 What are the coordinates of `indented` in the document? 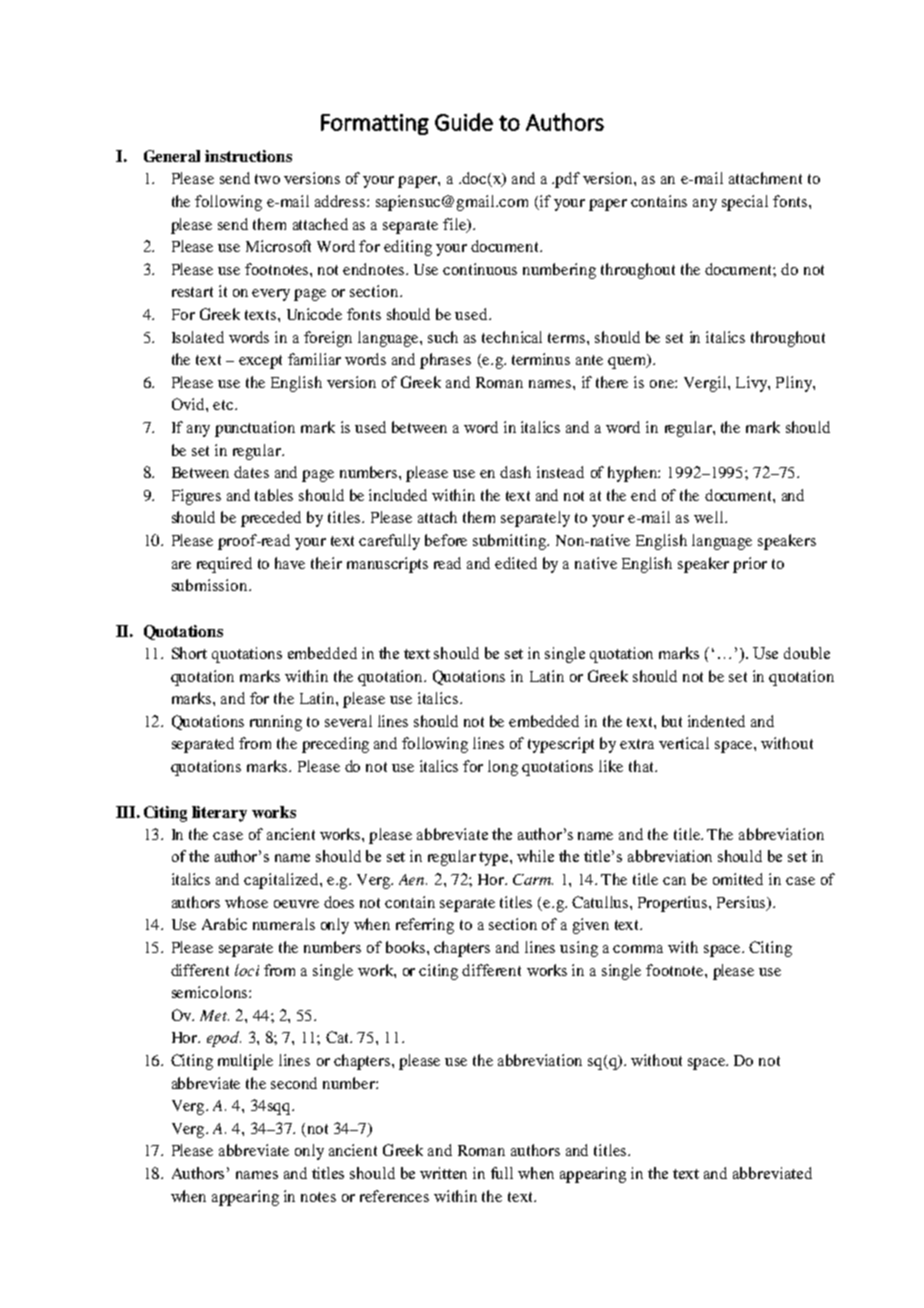 It's located at (716, 721).
